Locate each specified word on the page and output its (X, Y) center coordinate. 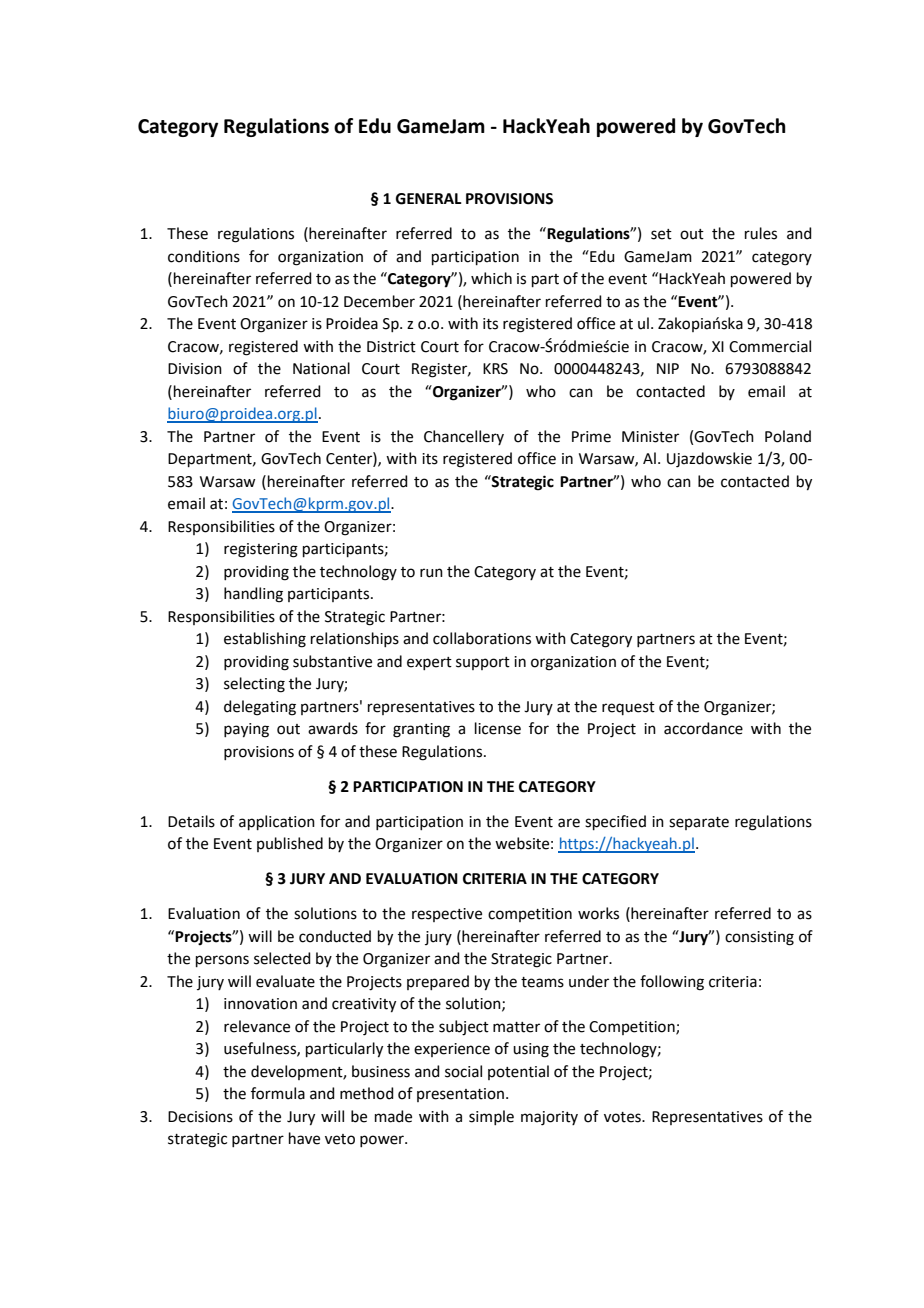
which (491, 278)
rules (761, 233)
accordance (703, 728)
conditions (204, 256)
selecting (254, 685)
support (483, 663)
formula (278, 1093)
